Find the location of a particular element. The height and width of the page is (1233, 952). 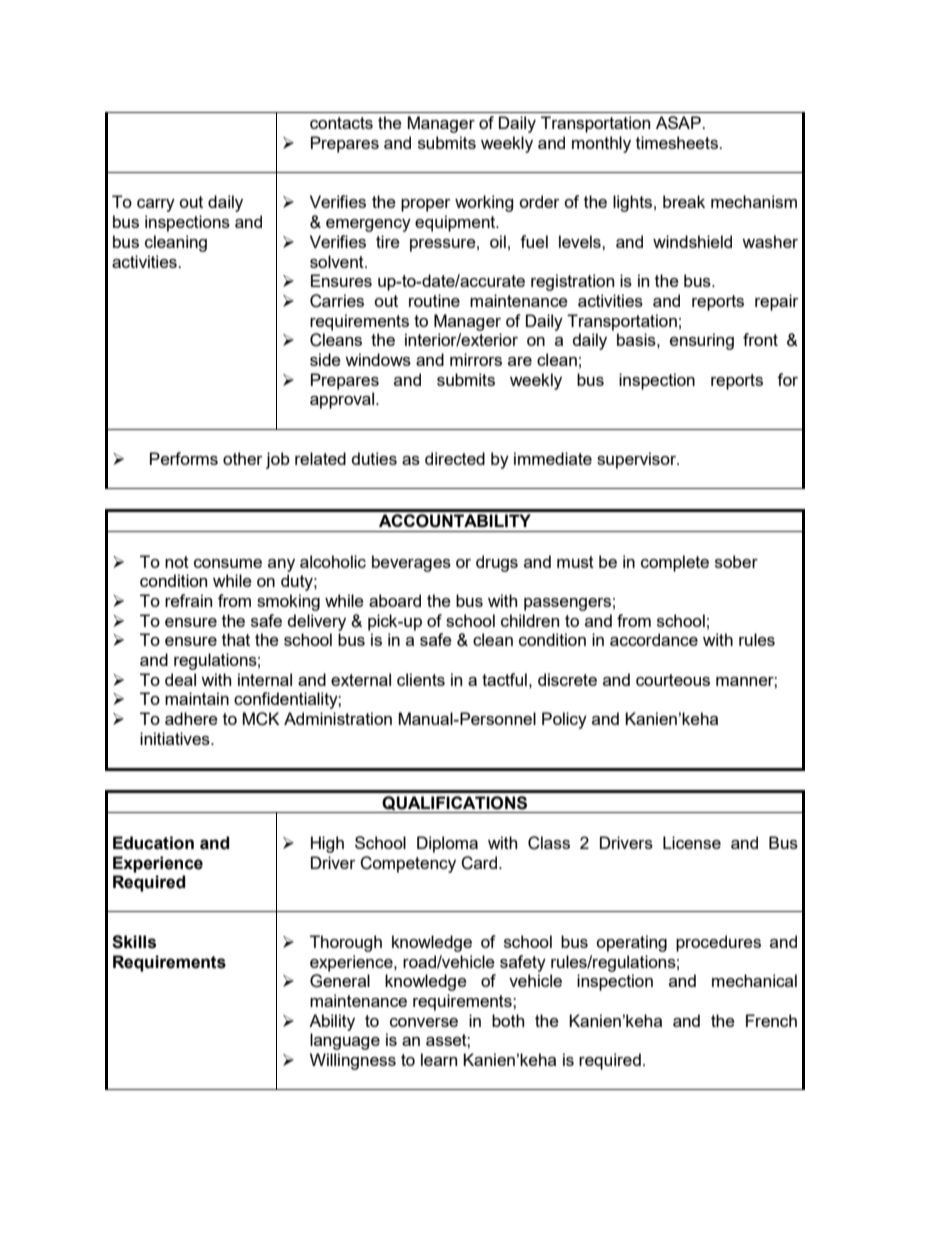

converse is located at coordinates (424, 1022).
